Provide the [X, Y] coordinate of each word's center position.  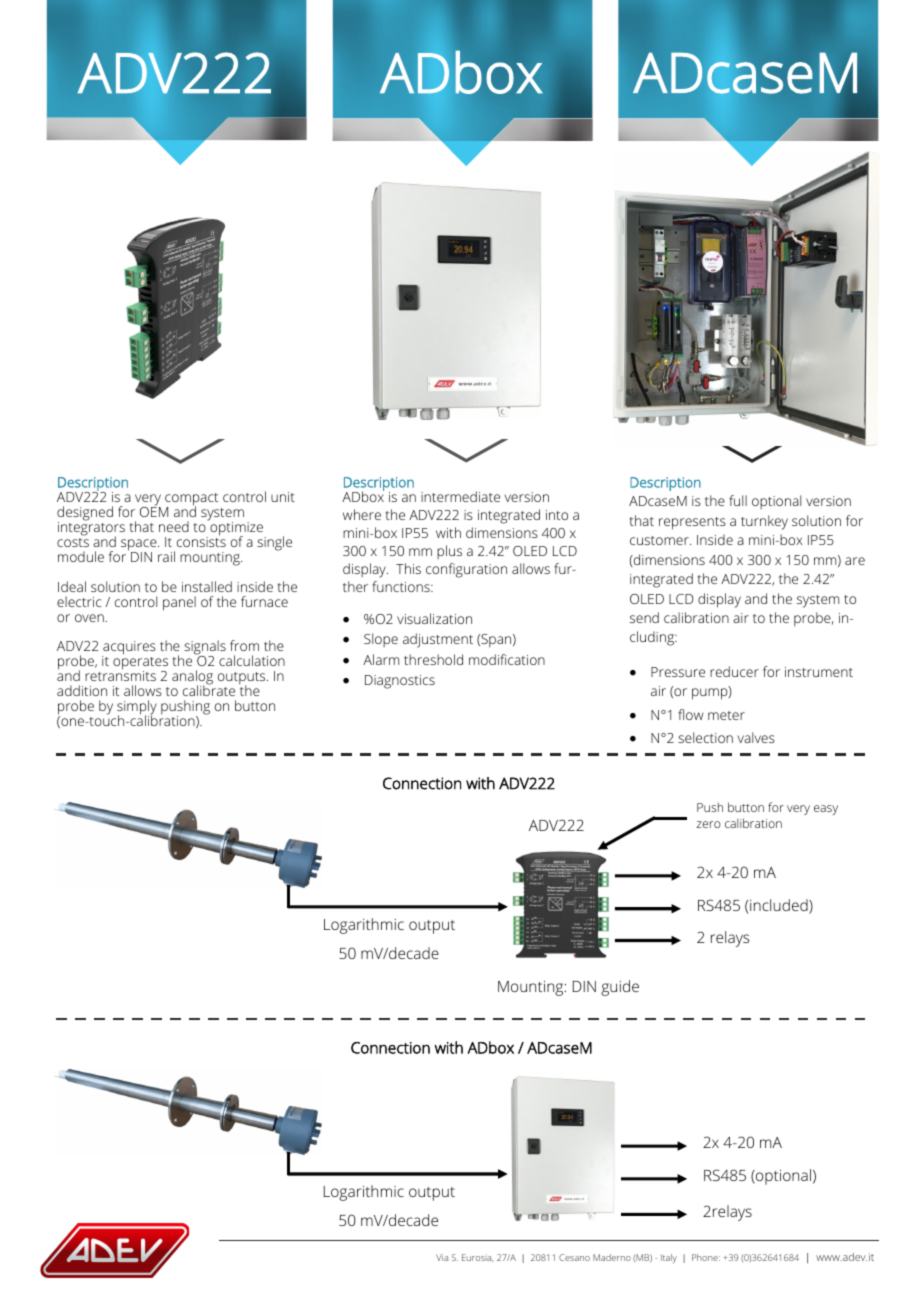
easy [826, 810]
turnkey [764, 522]
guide [620, 988]
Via [442, 1257]
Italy [669, 1258]
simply [137, 709]
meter [726, 715]
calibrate [209, 690]
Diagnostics [400, 682]
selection [705, 737]
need [174, 526]
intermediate [460, 496]
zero [709, 824]
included [780, 906]
